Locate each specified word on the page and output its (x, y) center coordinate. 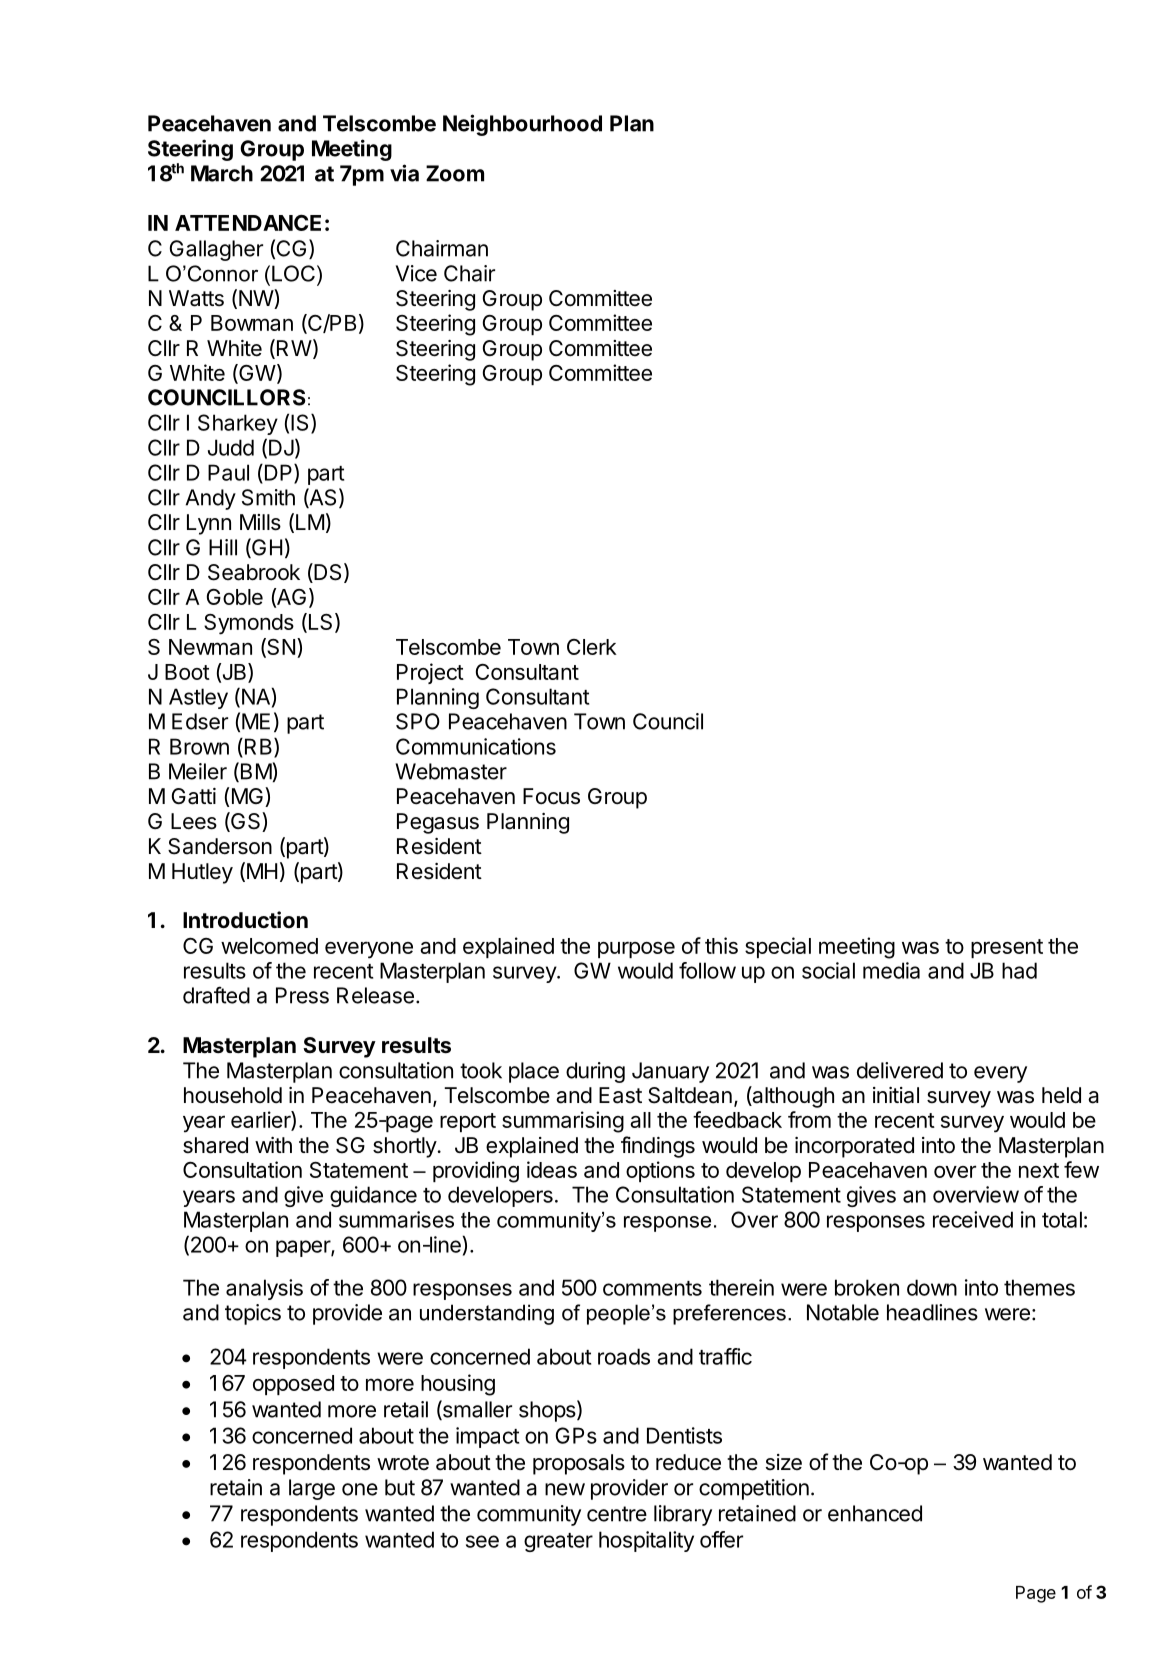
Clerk (592, 647)
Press (302, 995)
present (1007, 948)
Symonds (249, 624)
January (670, 1072)
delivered (900, 1070)
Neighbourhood (522, 125)
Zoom (455, 173)
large (312, 1489)
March (222, 173)
